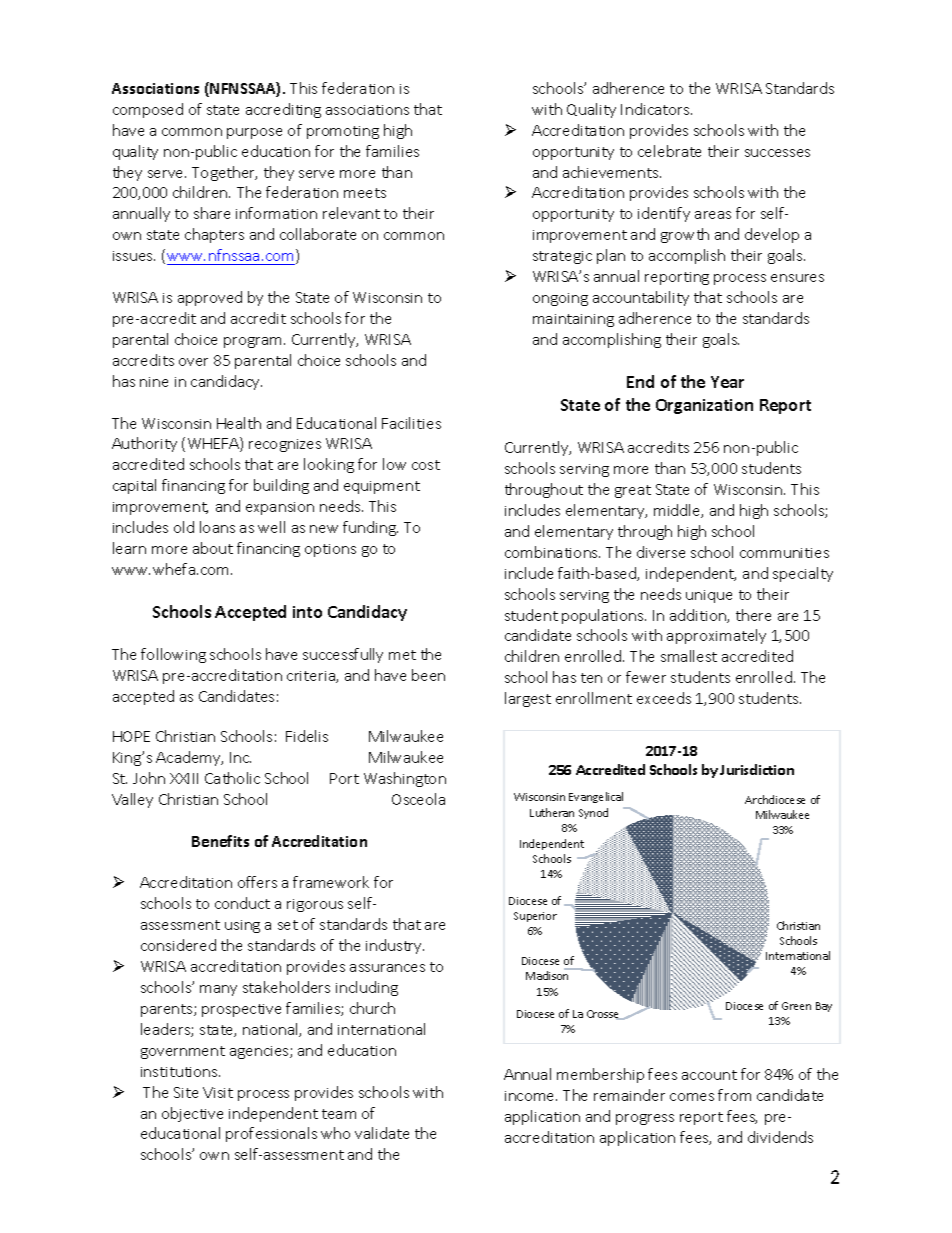 The width and height of the document is (952, 1233). Describe the element at coordinates (531, 1096) in the document. I see `income` at that location.
